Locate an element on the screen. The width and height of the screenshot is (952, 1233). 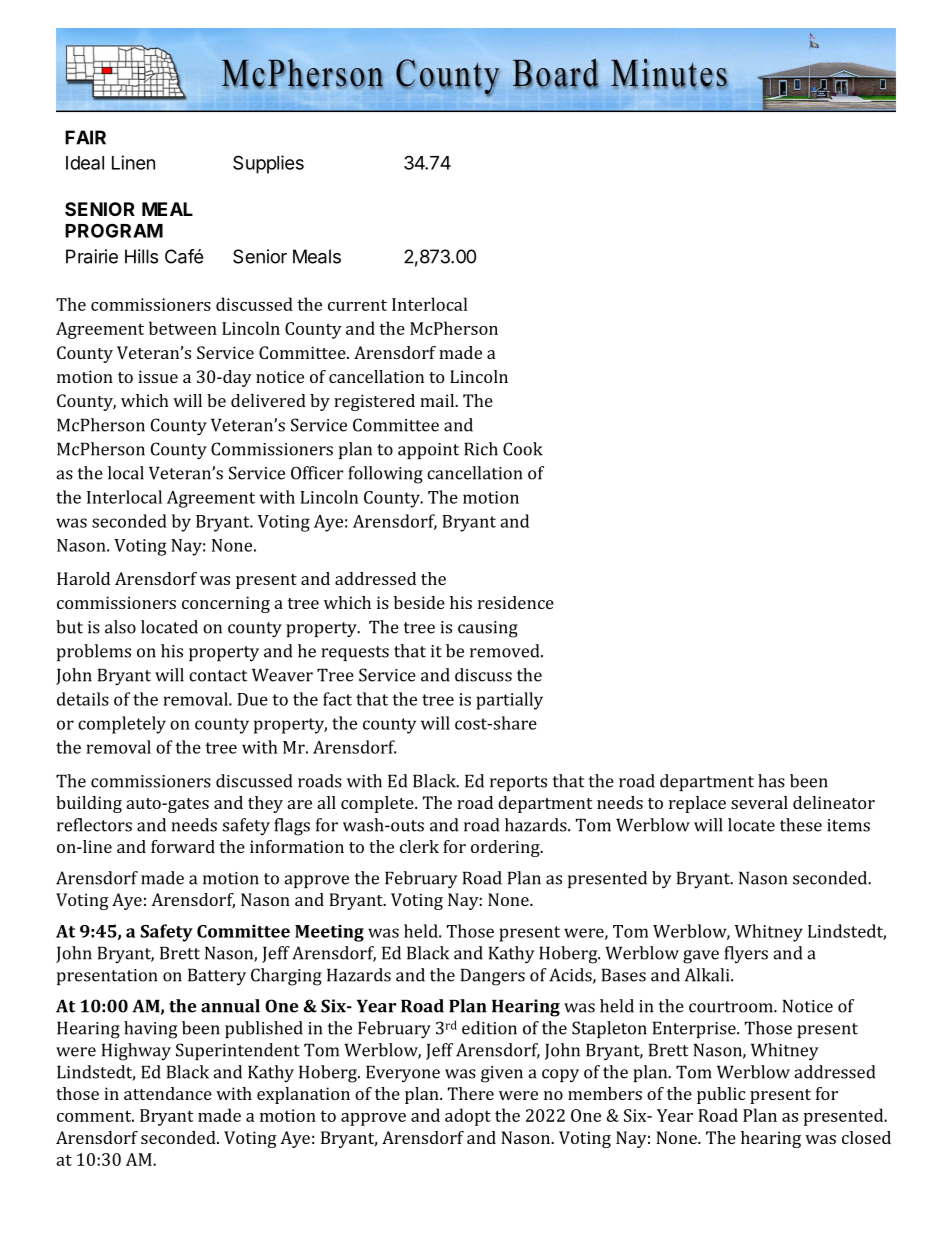
several is located at coordinates (759, 802).
